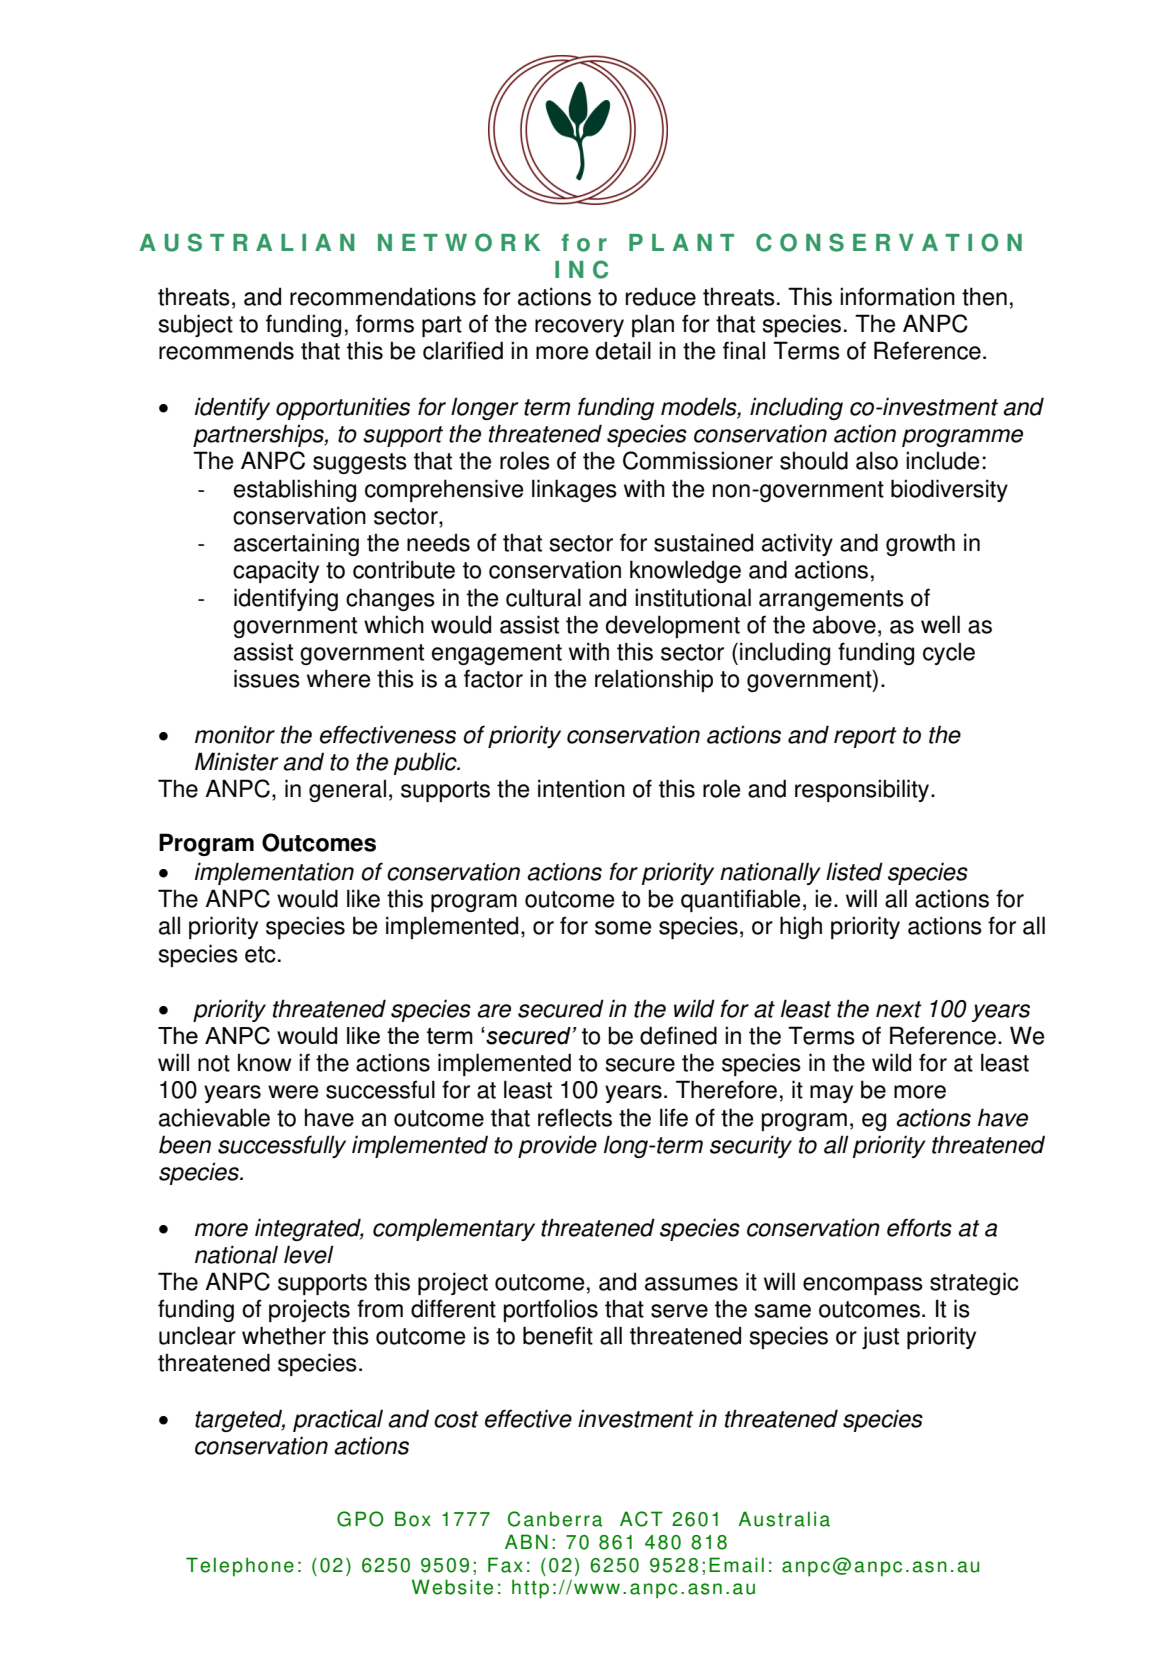  Describe the element at coordinates (579, 328) in the screenshot. I see `recovery` at that location.
